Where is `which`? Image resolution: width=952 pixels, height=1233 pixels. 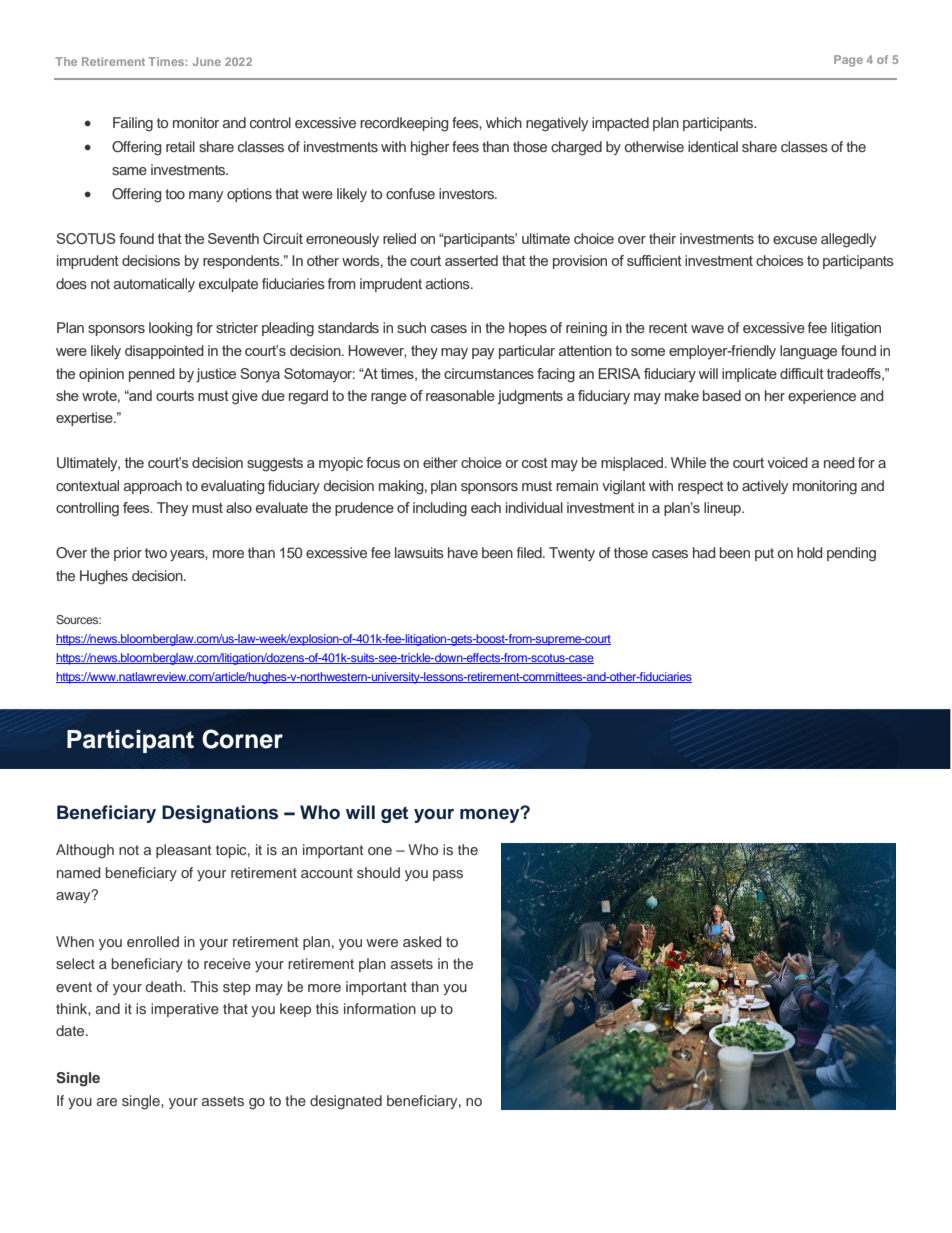
which is located at coordinates (504, 122).
